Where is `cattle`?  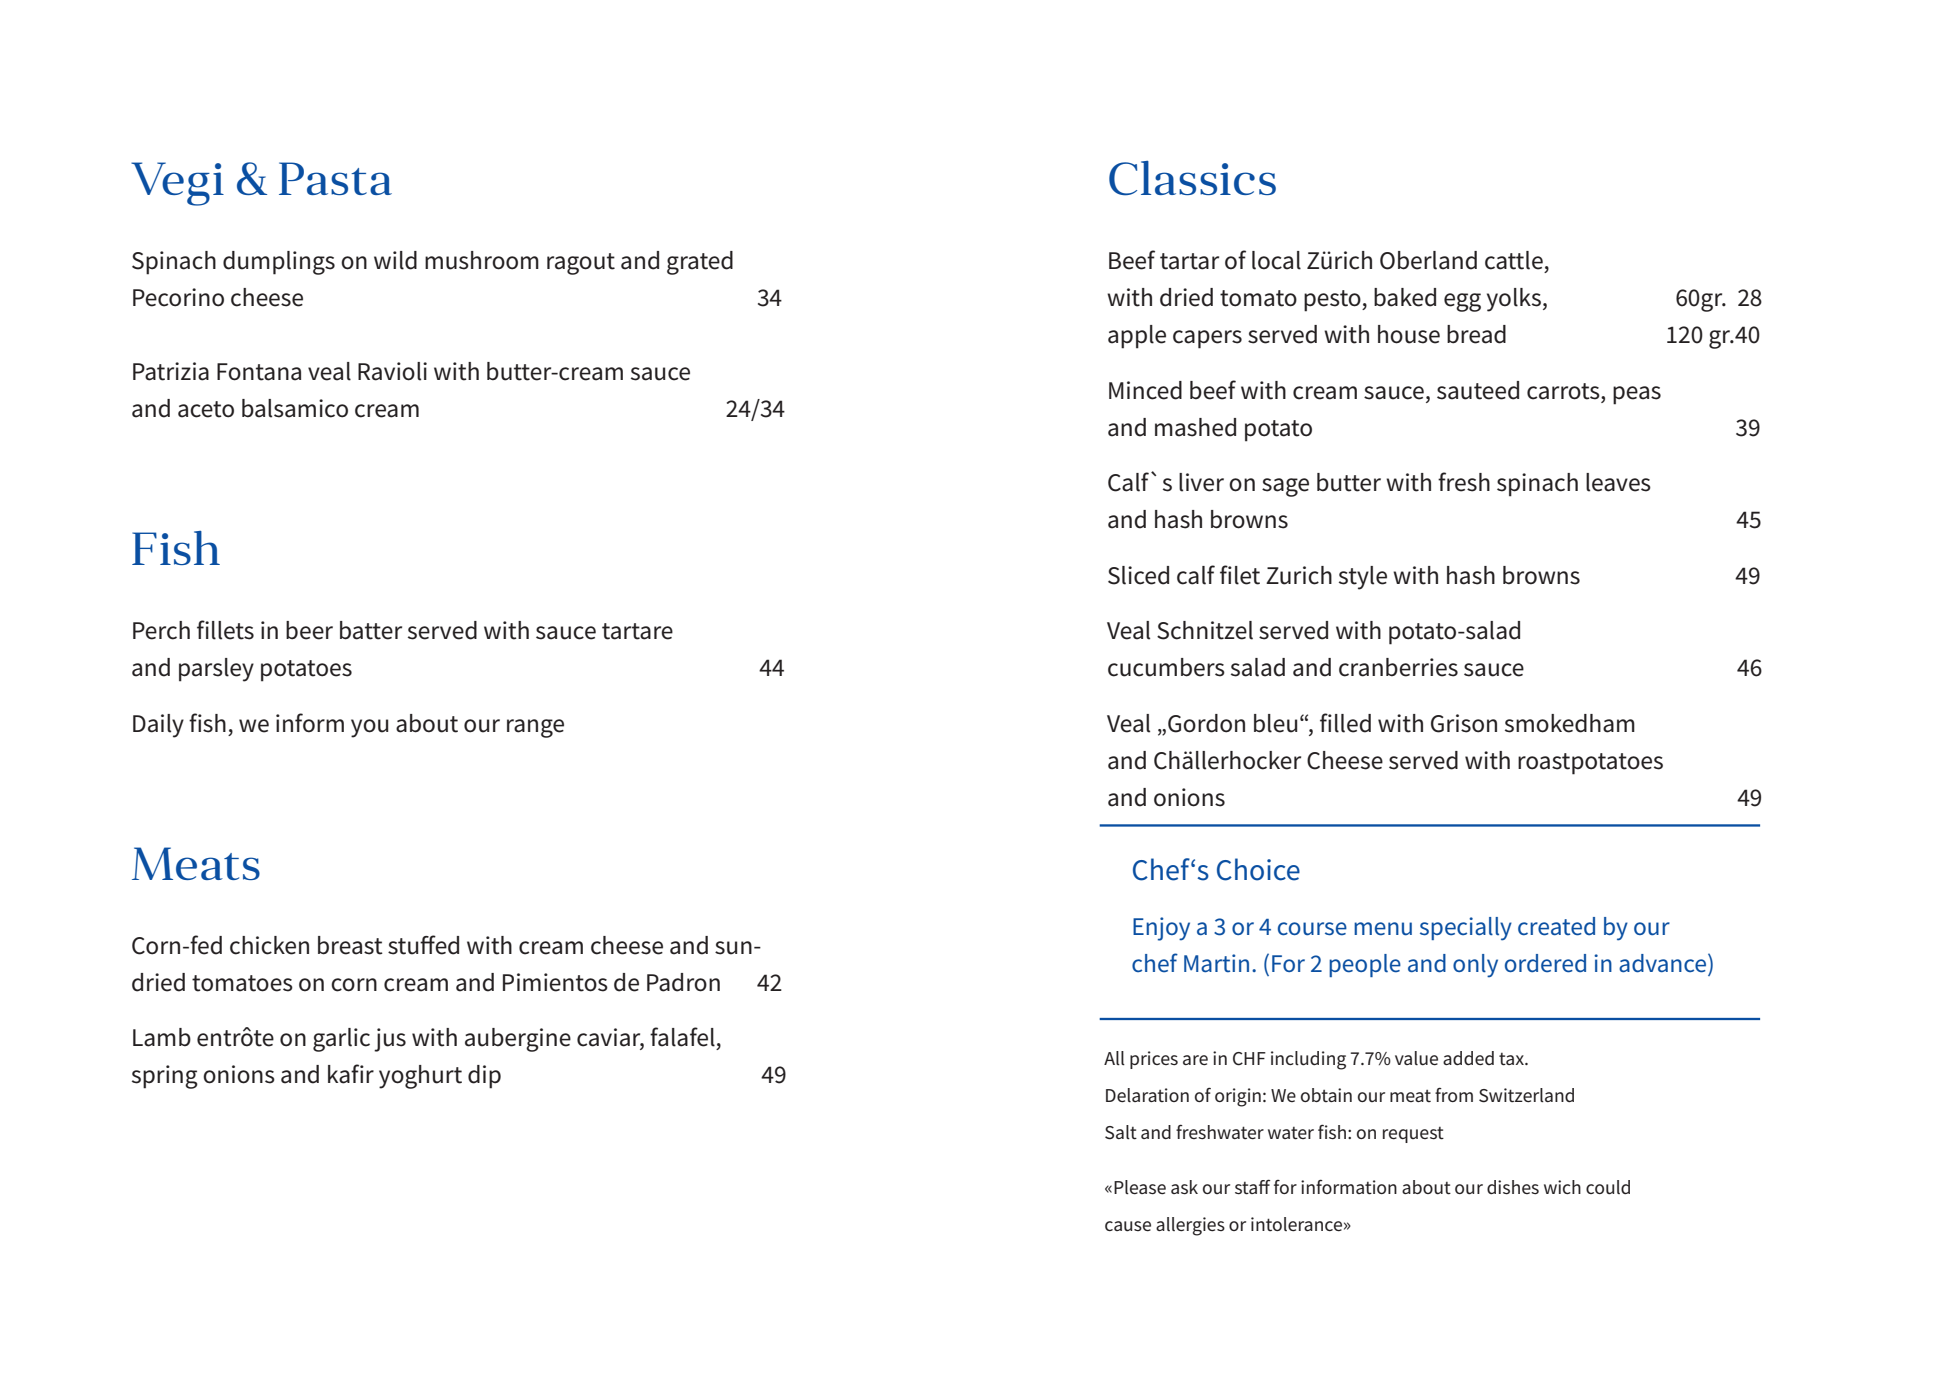
cattle is located at coordinates (1514, 260).
